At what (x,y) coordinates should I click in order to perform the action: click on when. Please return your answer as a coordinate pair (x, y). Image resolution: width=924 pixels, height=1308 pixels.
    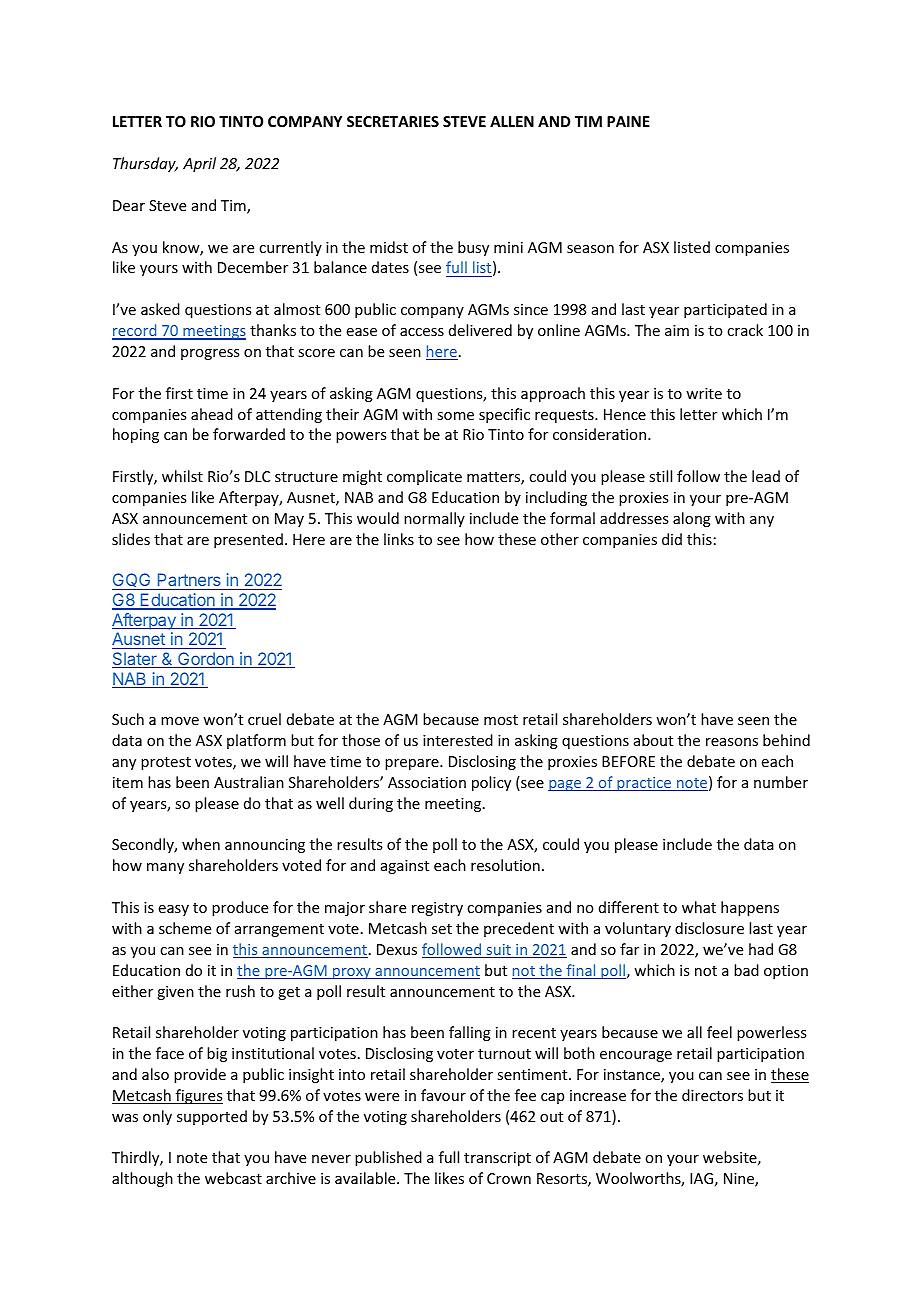
    Looking at the image, I should click on (201, 844).
